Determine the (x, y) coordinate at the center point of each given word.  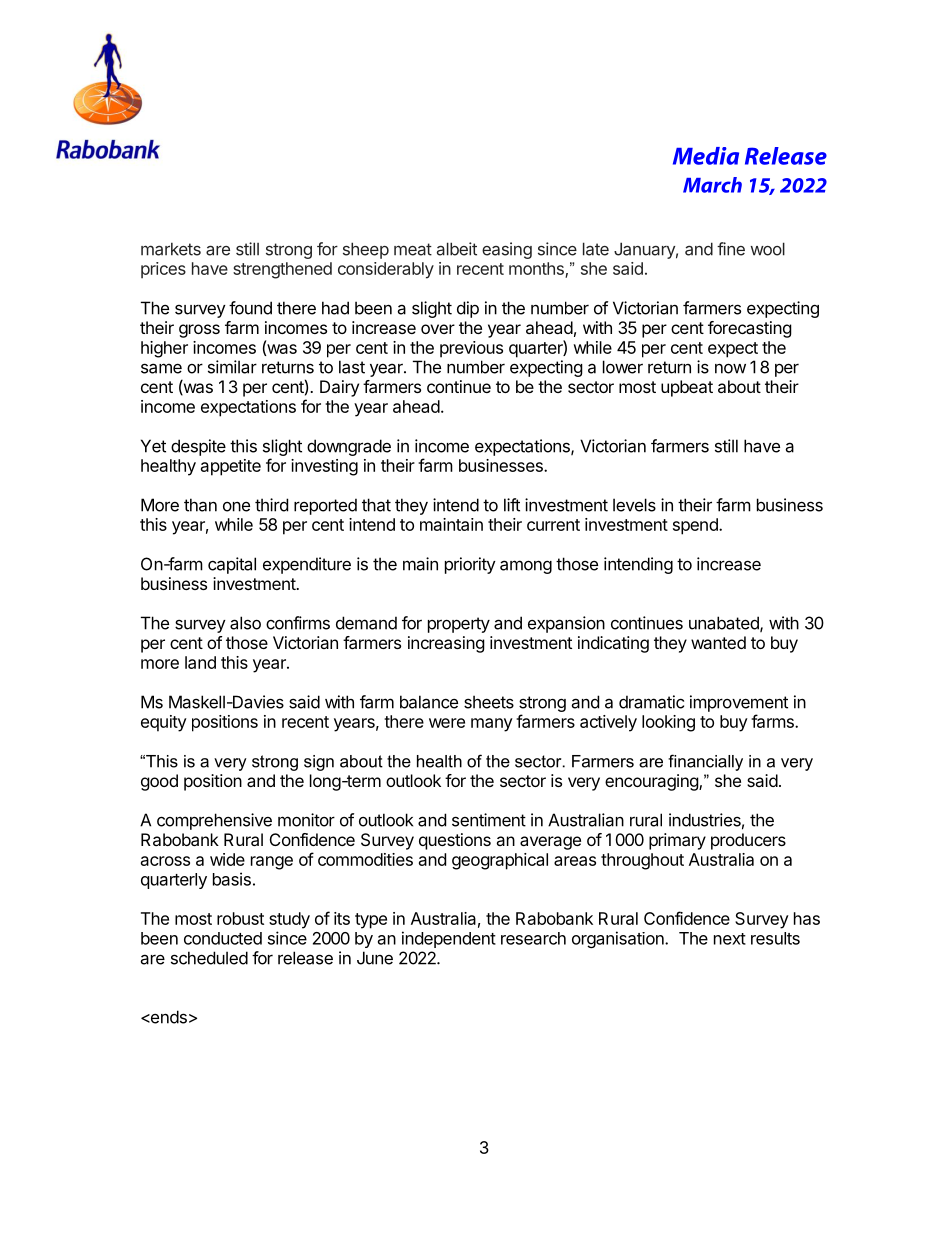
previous (471, 349)
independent (449, 939)
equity (164, 723)
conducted (223, 938)
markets (171, 249)
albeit (457, 249)
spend (696, 526)
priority (470, 565)
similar (232, 367)
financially (705, 762)
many (492, 725)
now (730, 368)
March (712, 185)
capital (232, 565)
